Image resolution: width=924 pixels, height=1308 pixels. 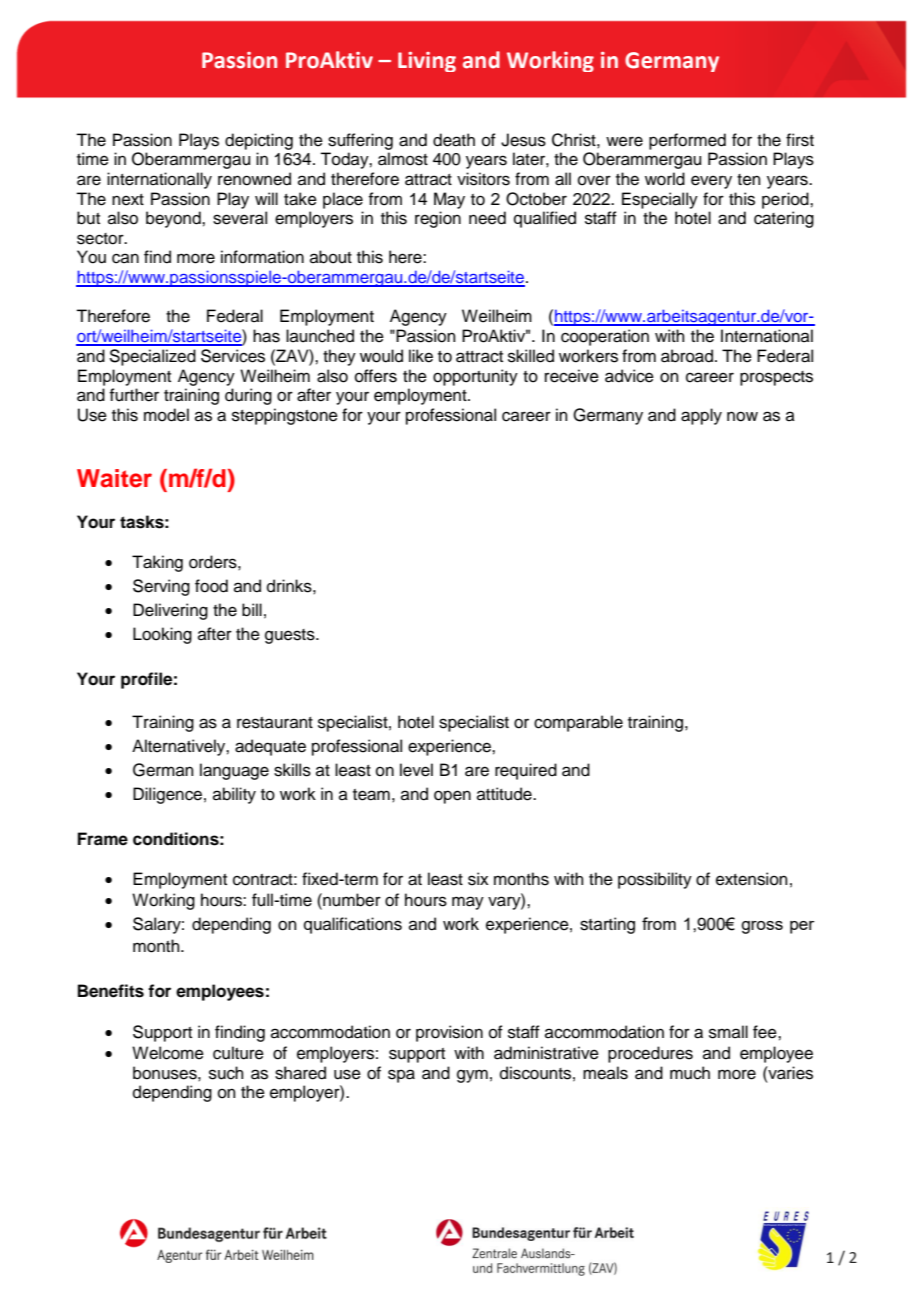 What do you see at coordinates (578, 723) in the document?
I see `comparable` at bounding box center [578, 723].
